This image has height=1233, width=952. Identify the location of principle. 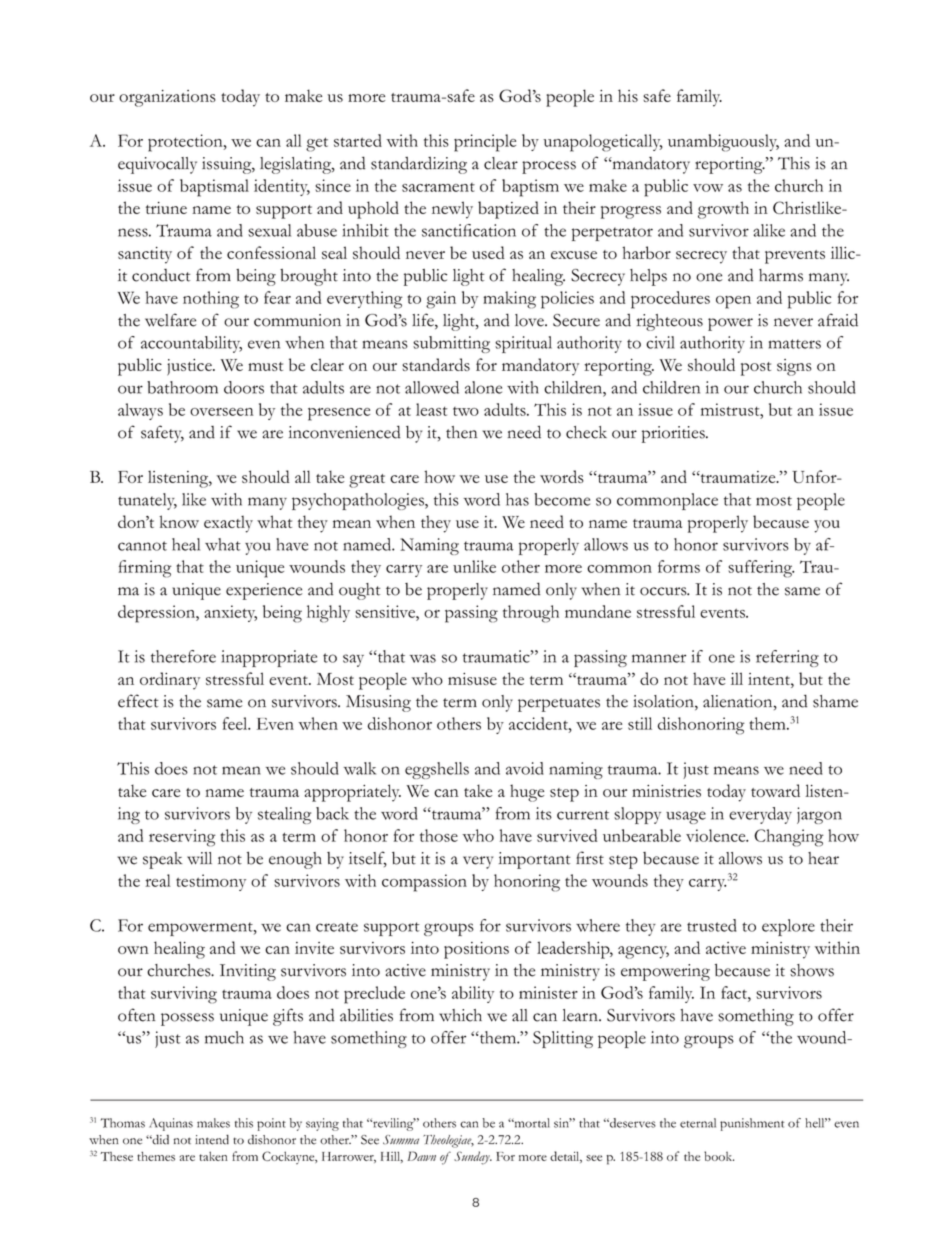
(485, 143).
